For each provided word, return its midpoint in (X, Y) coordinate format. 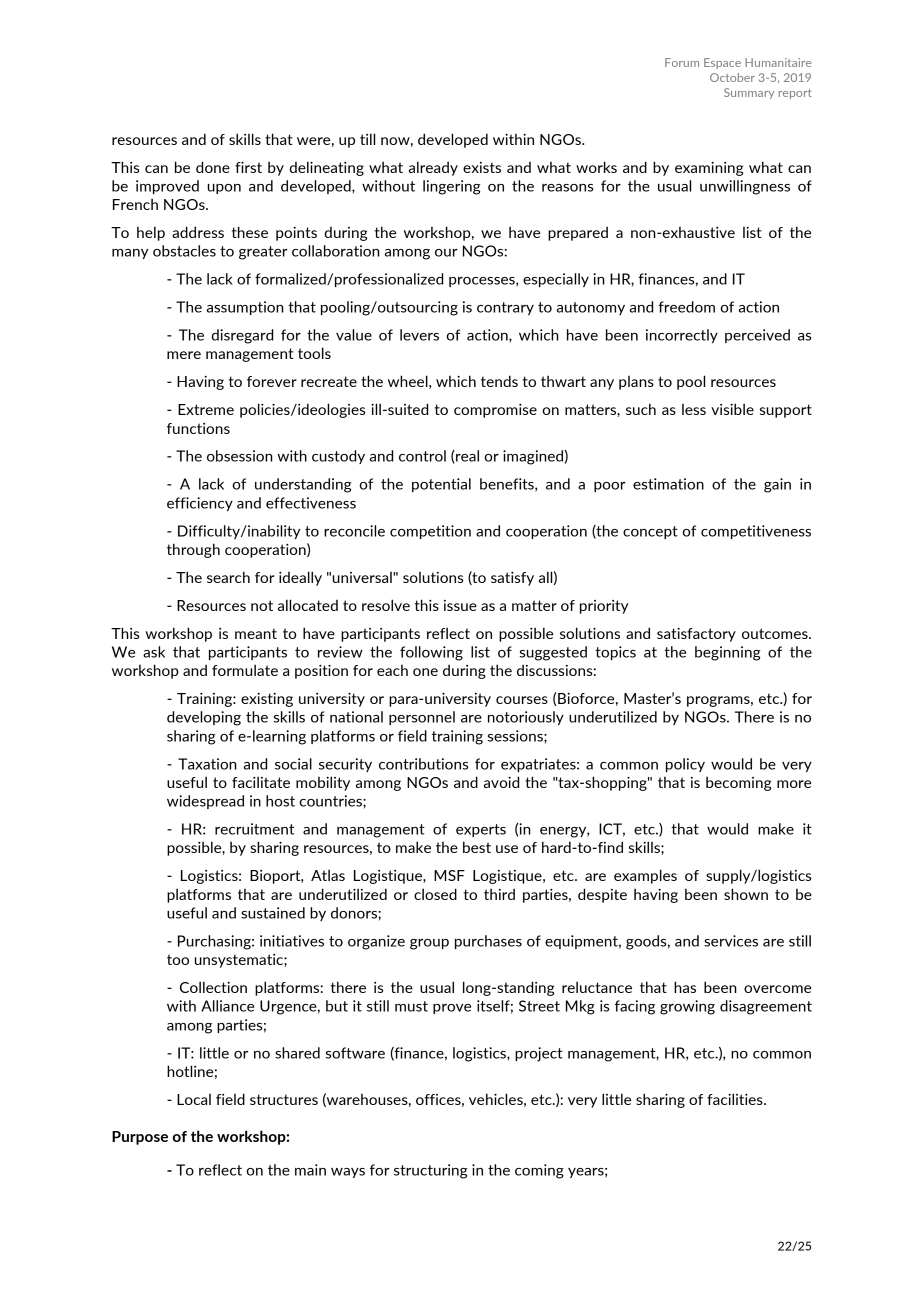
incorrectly (682, 336)
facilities (736, 1099)
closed (435, 894)
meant (256, 633)
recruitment (254, 829)
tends (499, 381)
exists (482, 167)
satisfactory (696, 635)
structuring (431, 1171)
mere (184, 355)
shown (746, 894)
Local (194, 1099)
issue (460, 605)
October (732, 77)
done (213, 167)
